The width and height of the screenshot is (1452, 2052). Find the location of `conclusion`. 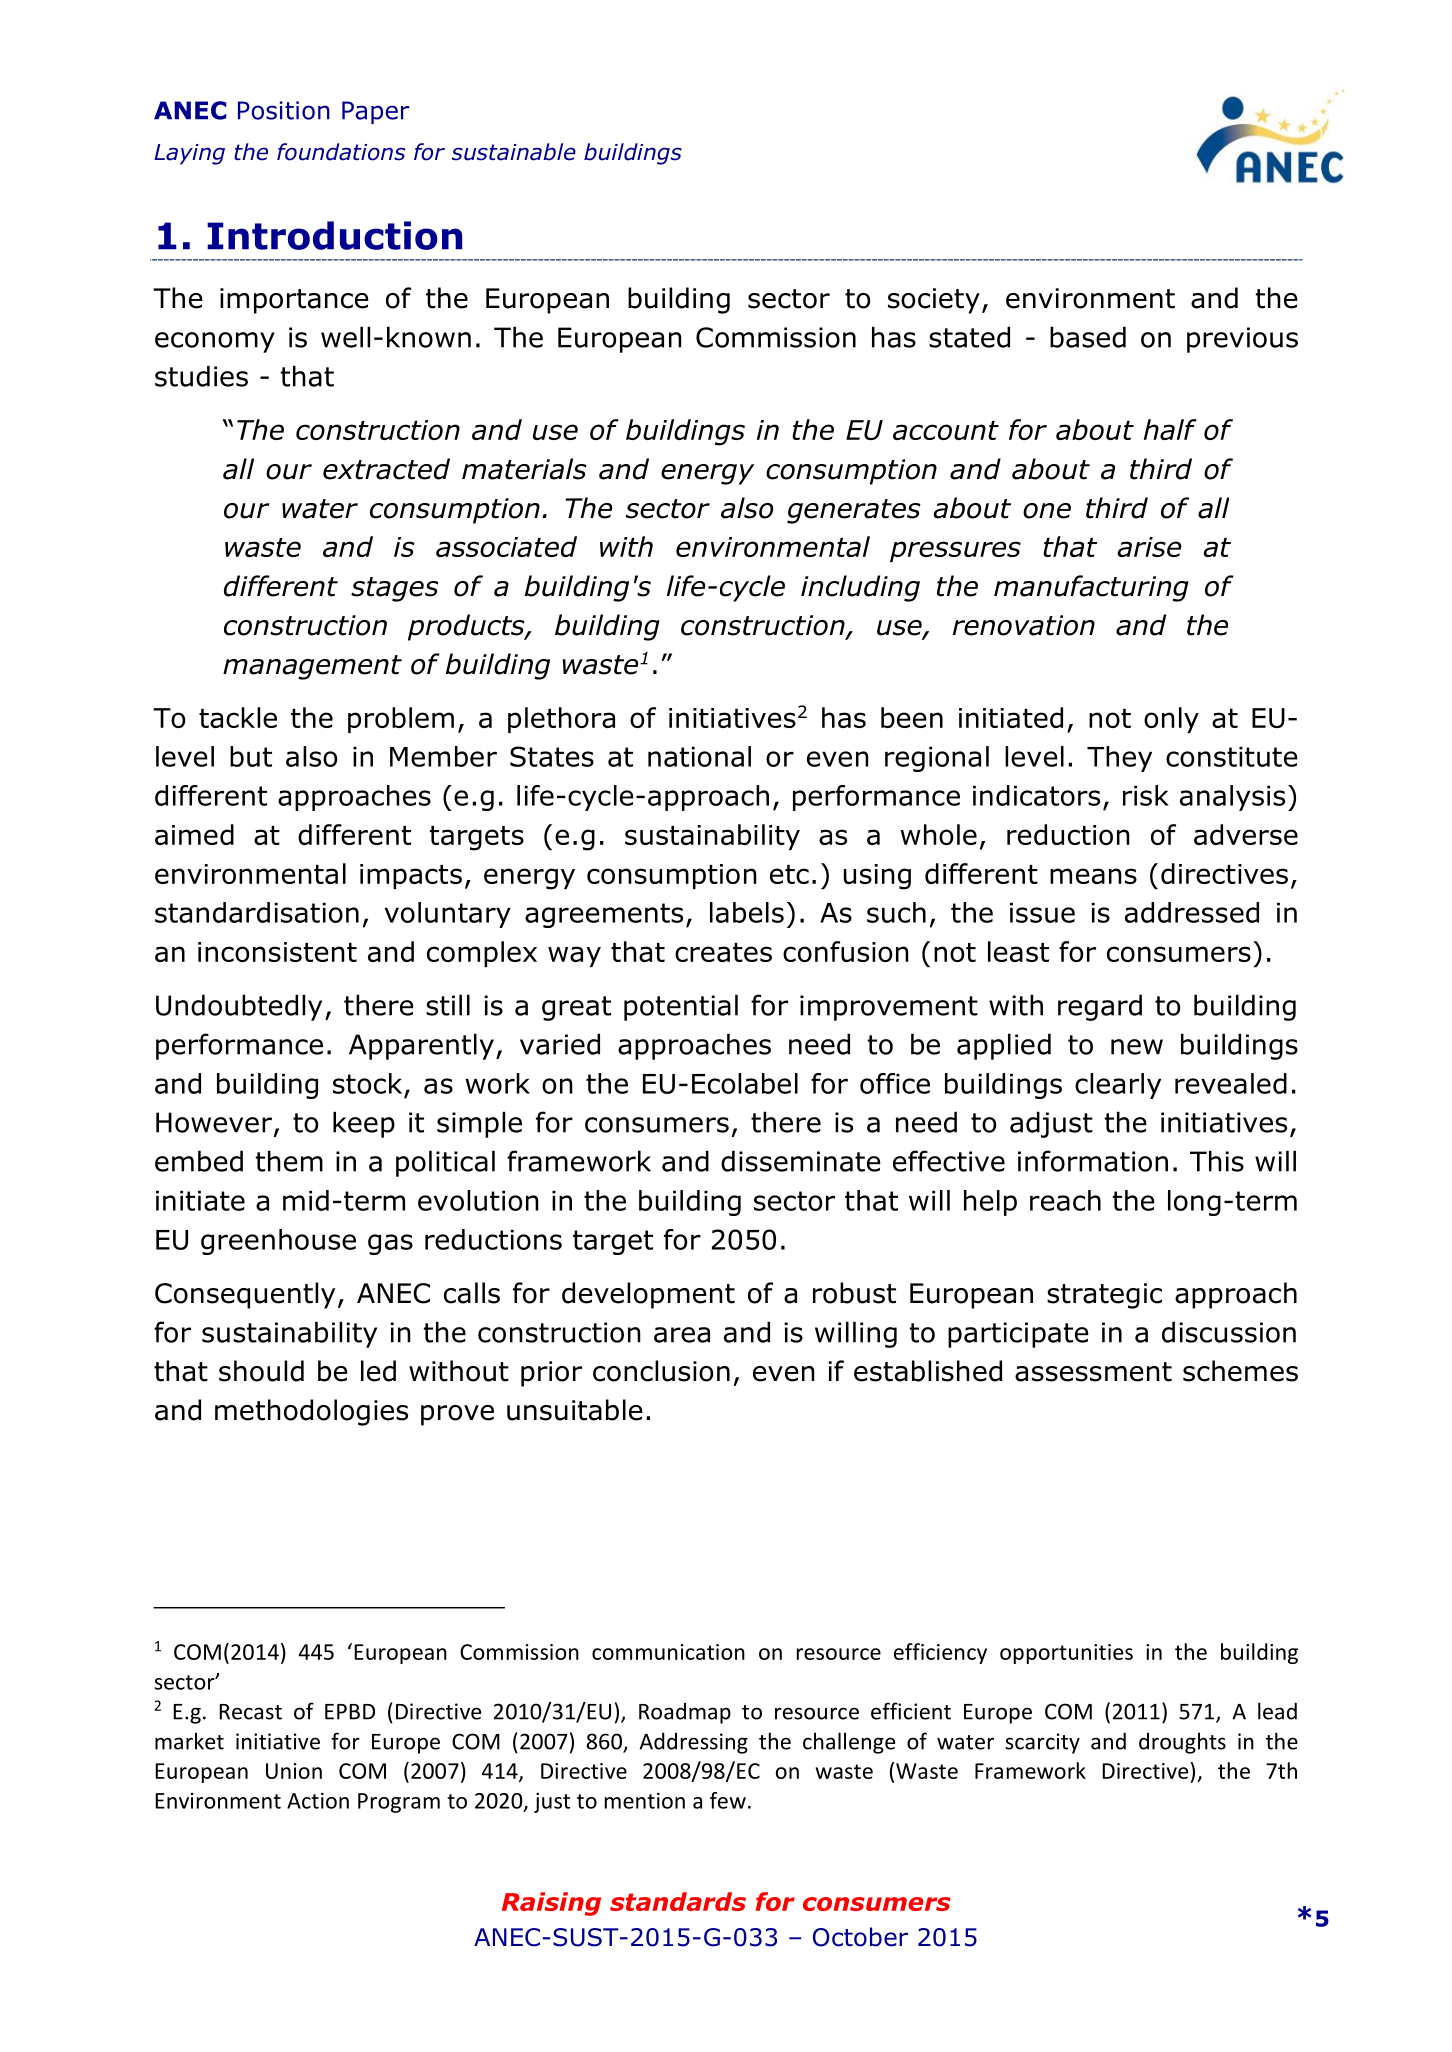

conclusion is located at coordinates (661, 1371).
